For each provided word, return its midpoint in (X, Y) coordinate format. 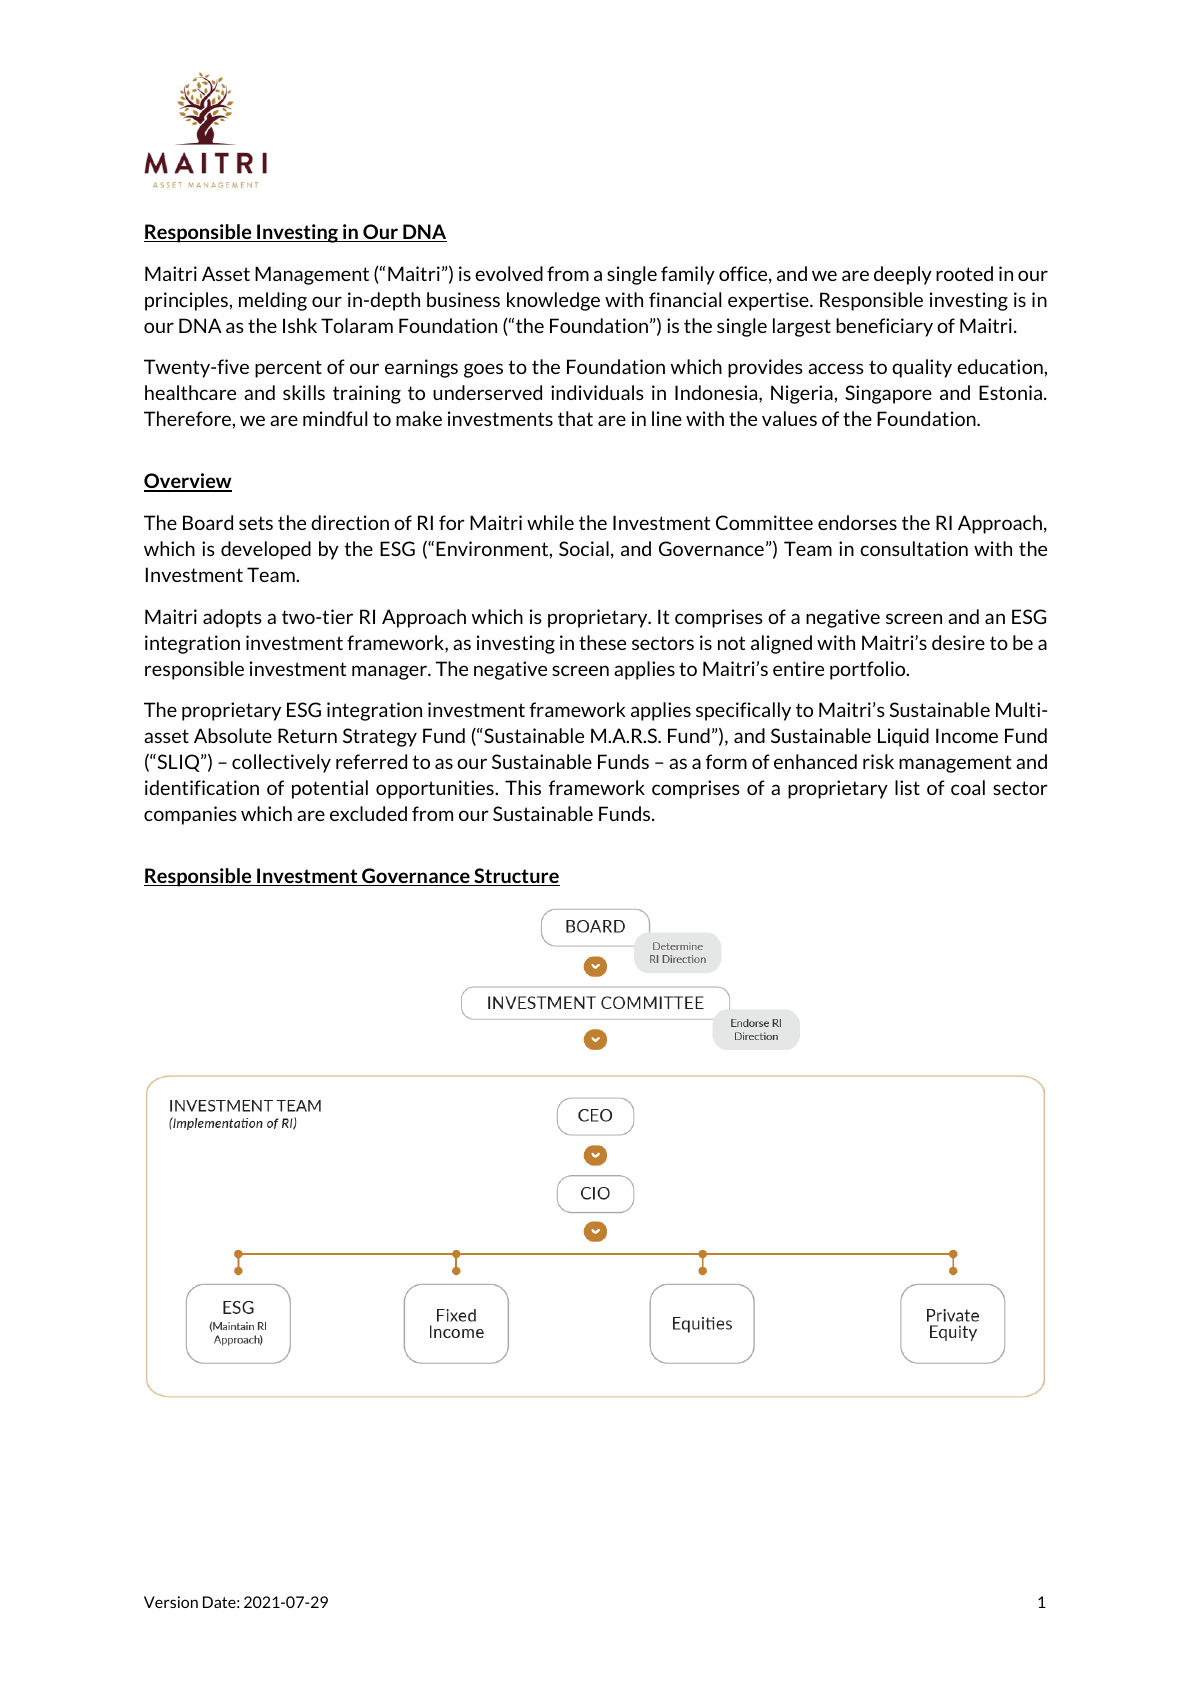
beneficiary (884, 327)
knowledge (553, 301)
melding (273, 301)
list (907, 787)
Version (171, 1602)
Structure (516, 877)
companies (190, 815)
